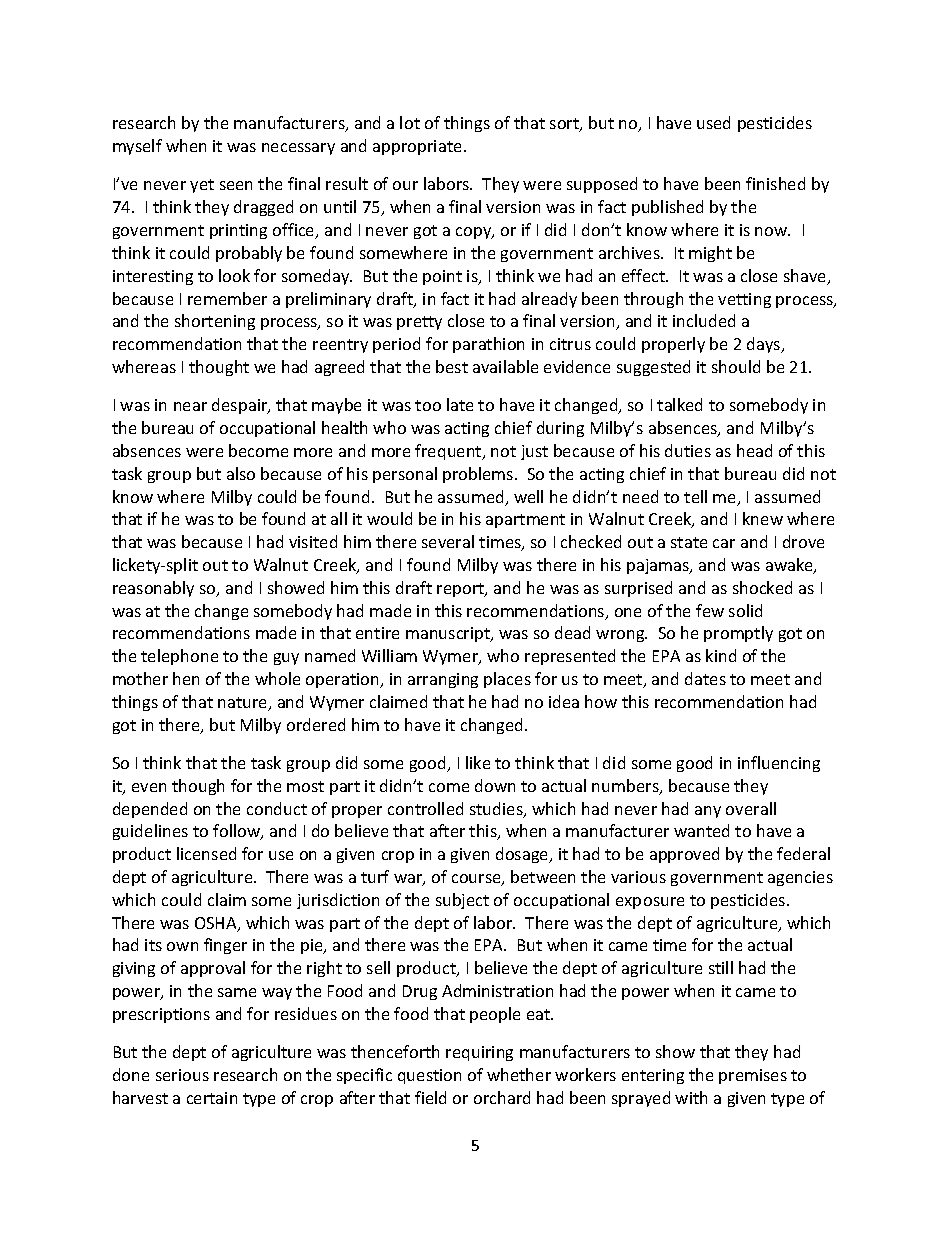 The image size is (952, 1233). What do you see at coordinates (153, 589) in the screenshot?
I see `reasonably` at bounding box center [153, 589].
